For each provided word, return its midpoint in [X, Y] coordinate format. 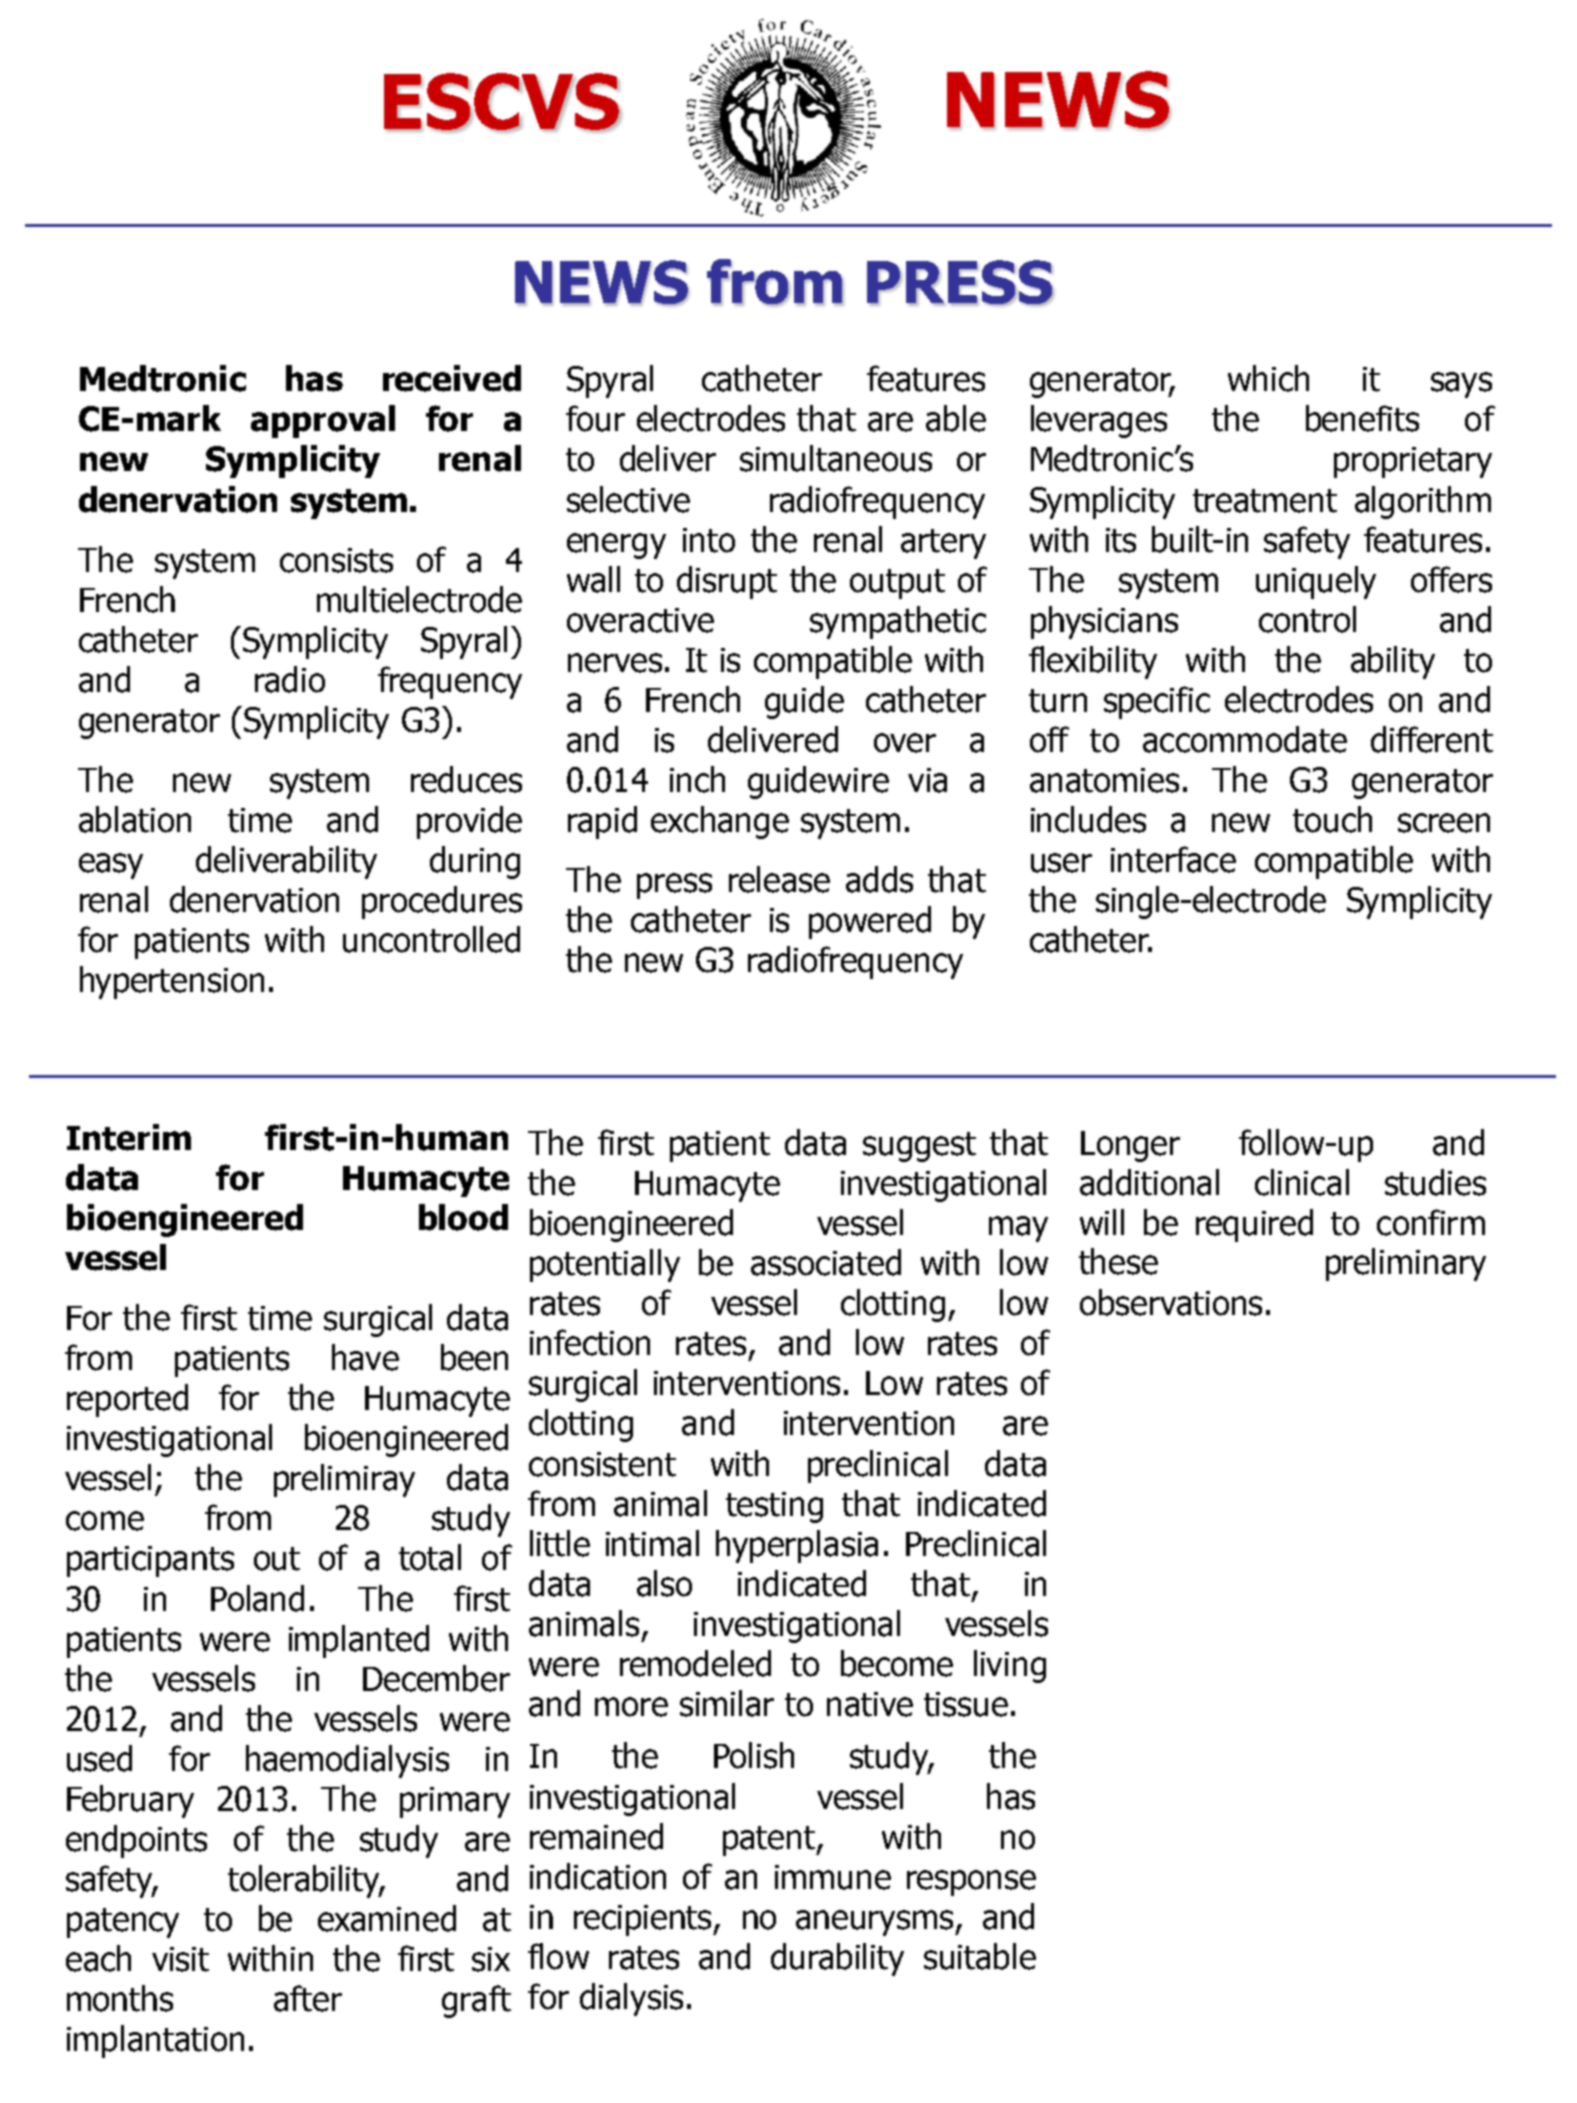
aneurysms [876, 1923]
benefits [1362, 418]
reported [127, 1400]
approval [323, 421]
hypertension [172, 982]
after [308, 1998]
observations [1171, 1302]
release [779, 879]
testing [774, 1507]
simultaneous [836, 458]
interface [1173, 859]
